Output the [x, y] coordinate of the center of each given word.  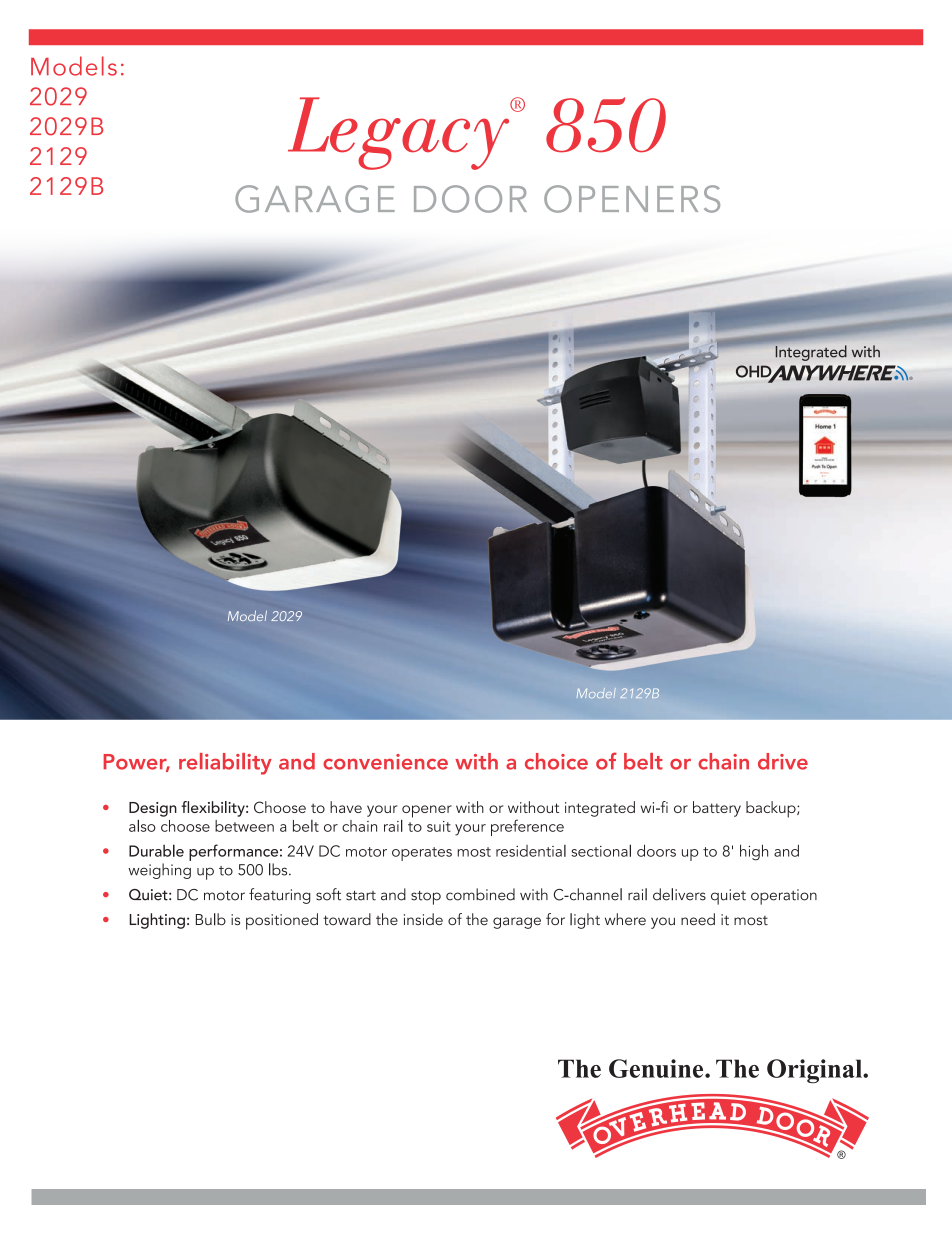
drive [783, 761]
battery [717, 809]
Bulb [211, 919]
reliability [225, 764]
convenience [385, 762]
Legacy [400, 133]
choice [556, 761]
